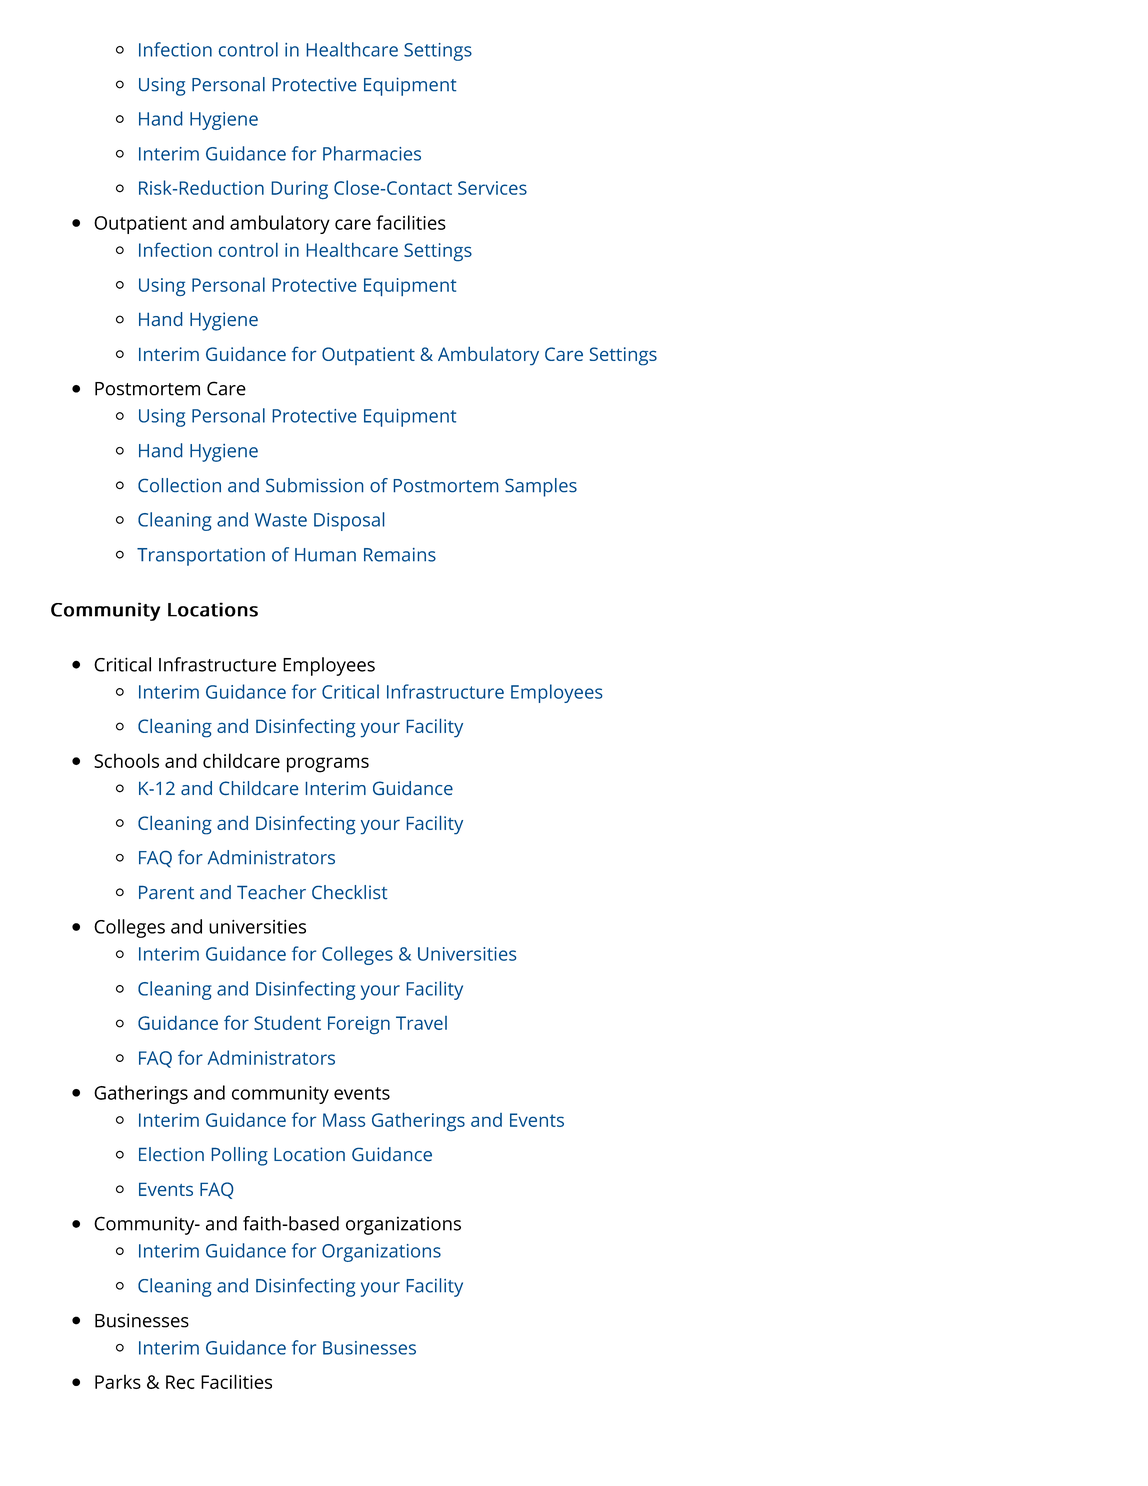 The height and width of the screenshot is (1486, 1148). I want to click on Pharmacies, so click(372, 153).
